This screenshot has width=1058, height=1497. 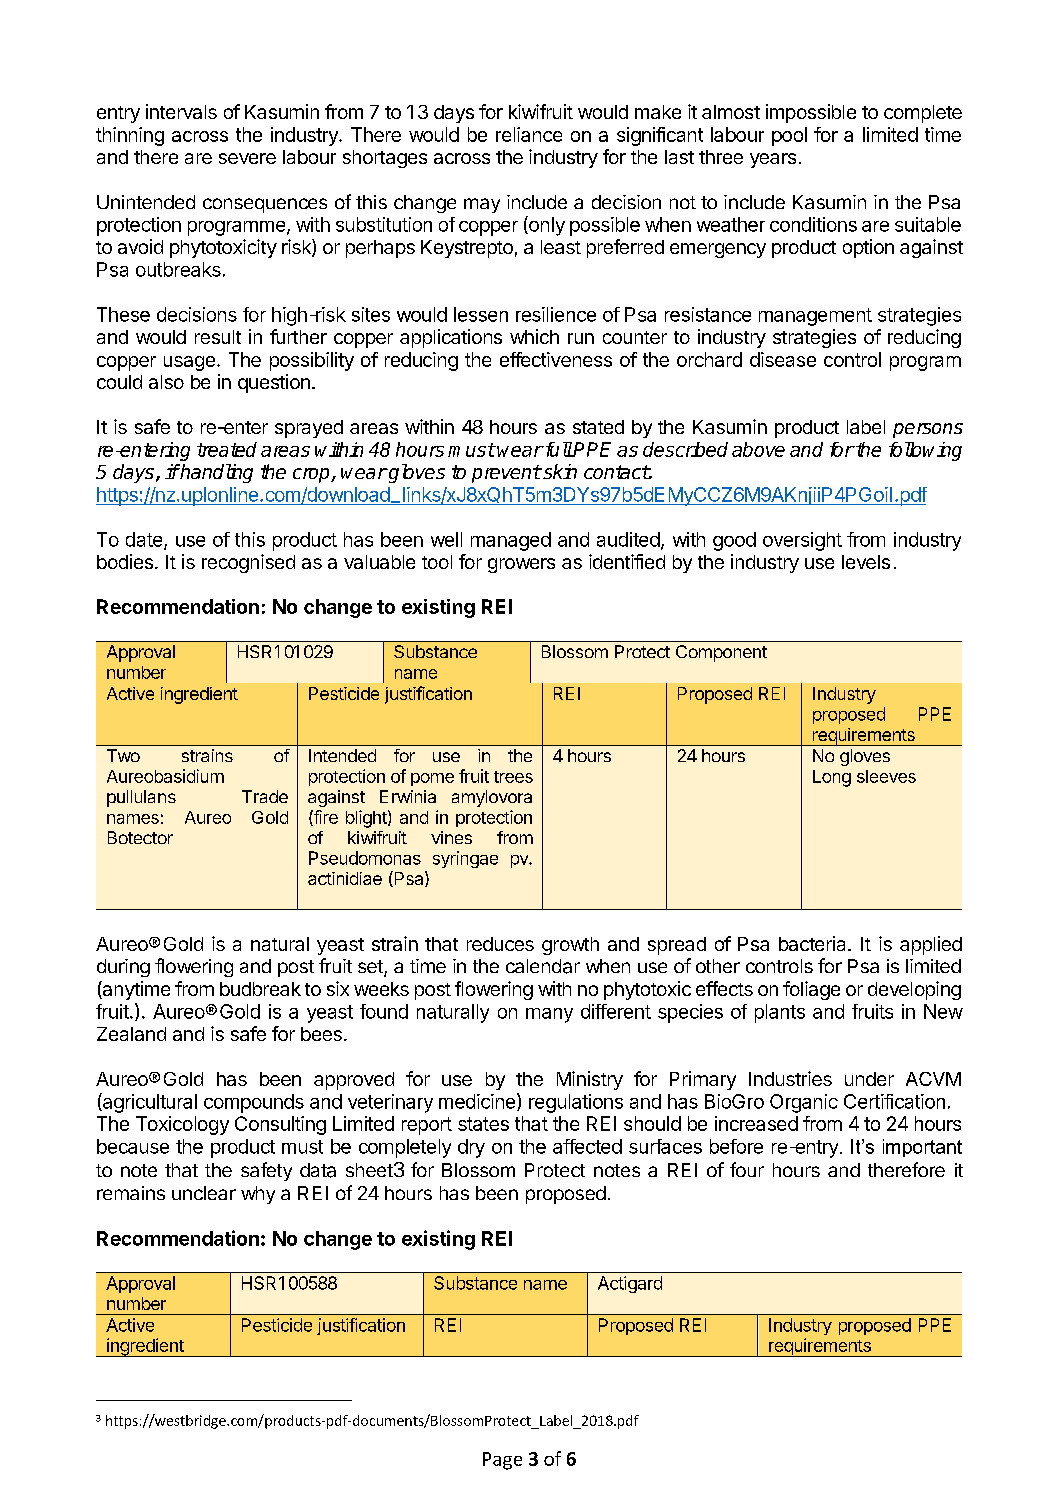 I want to click on pool, so click(x=789, y=136).
